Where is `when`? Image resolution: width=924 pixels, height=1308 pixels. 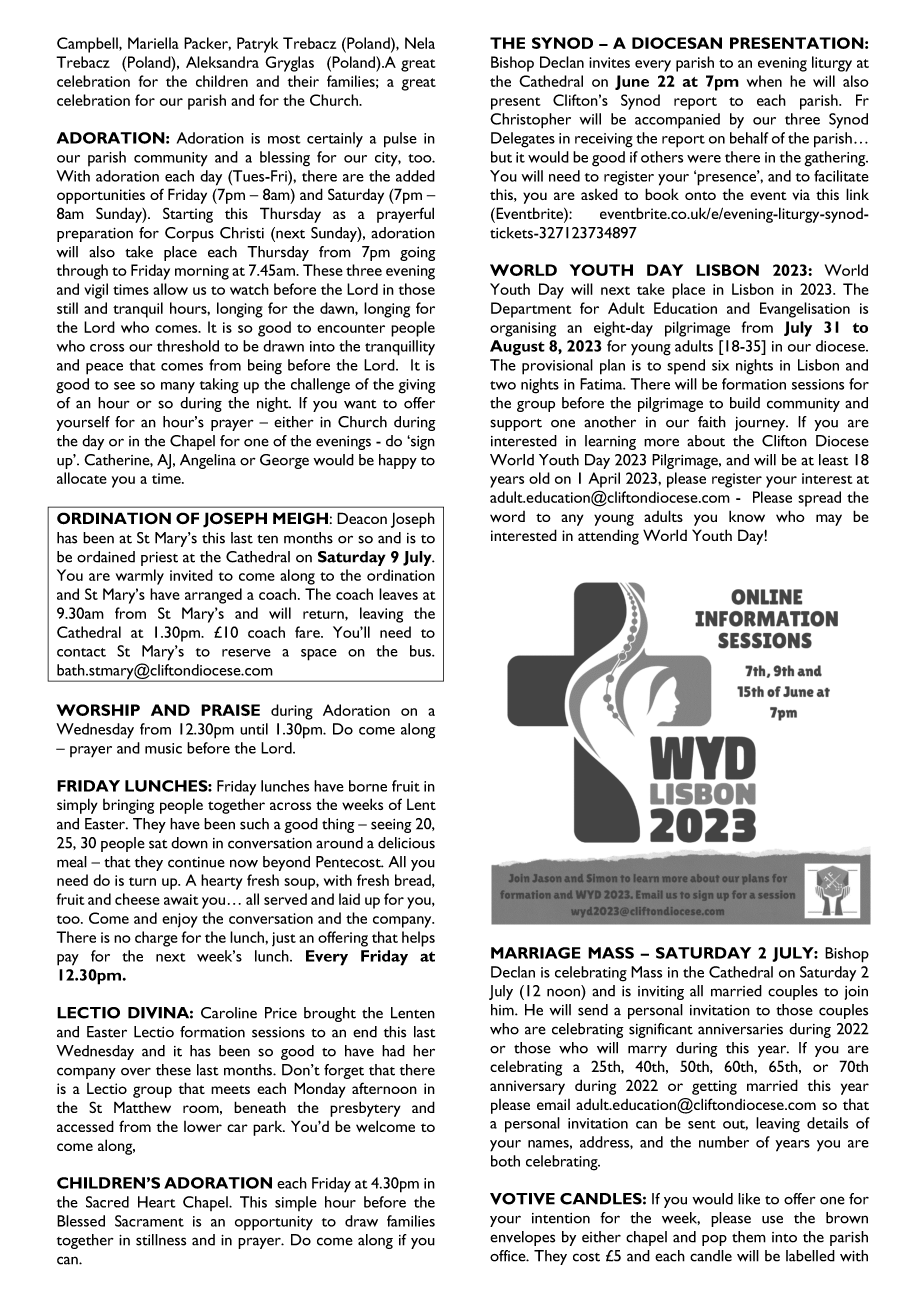
when is located at coordinates (764, 81).
